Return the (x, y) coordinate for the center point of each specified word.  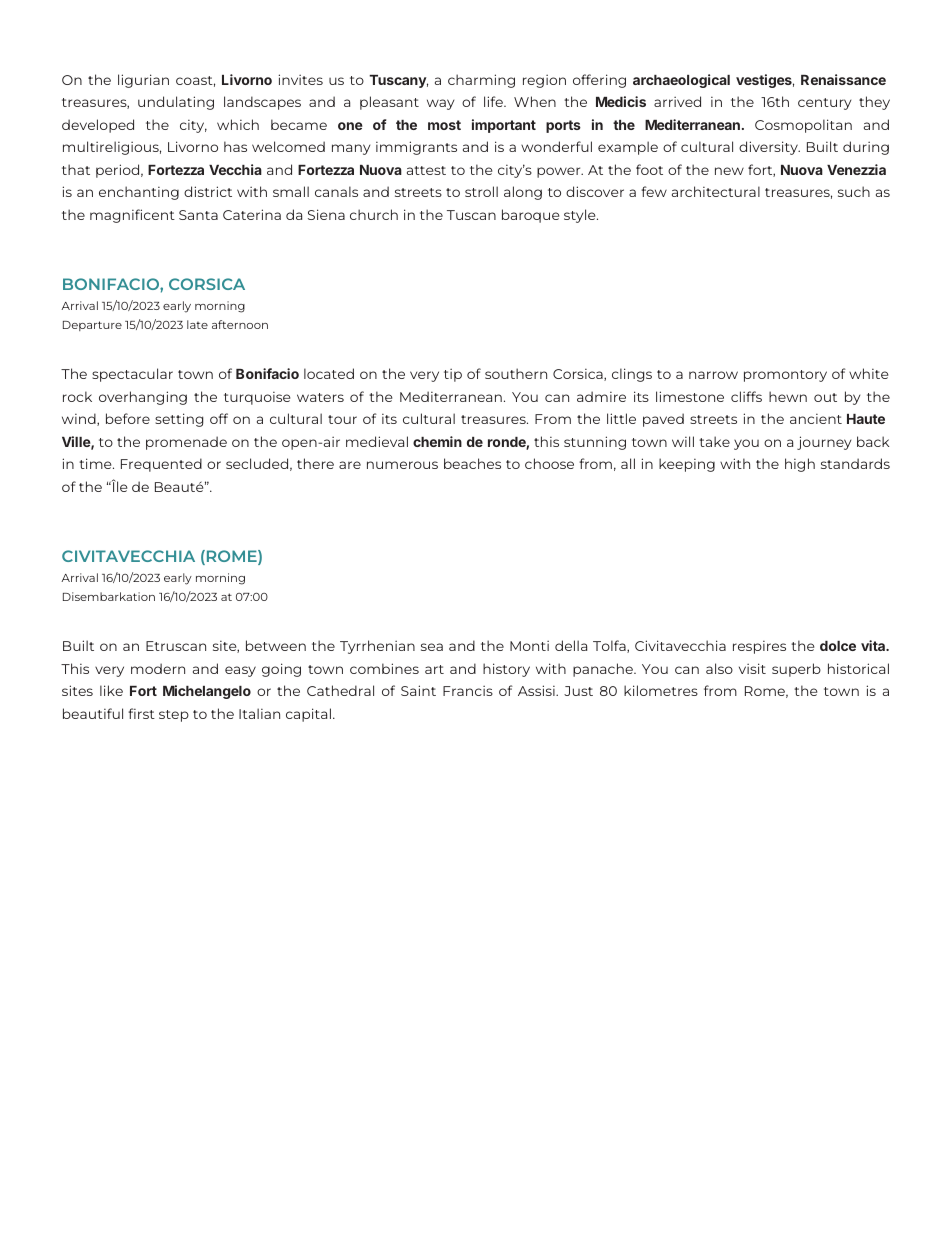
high (800, 465)
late (197, 324)
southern (516, 373)
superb (796, 670)
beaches (472, 463)
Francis (468, 690)
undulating (176, 103)
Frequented (161, 465)
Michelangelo (207, 692)
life (495, 101)
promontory (785, 376)
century (824, 104)
